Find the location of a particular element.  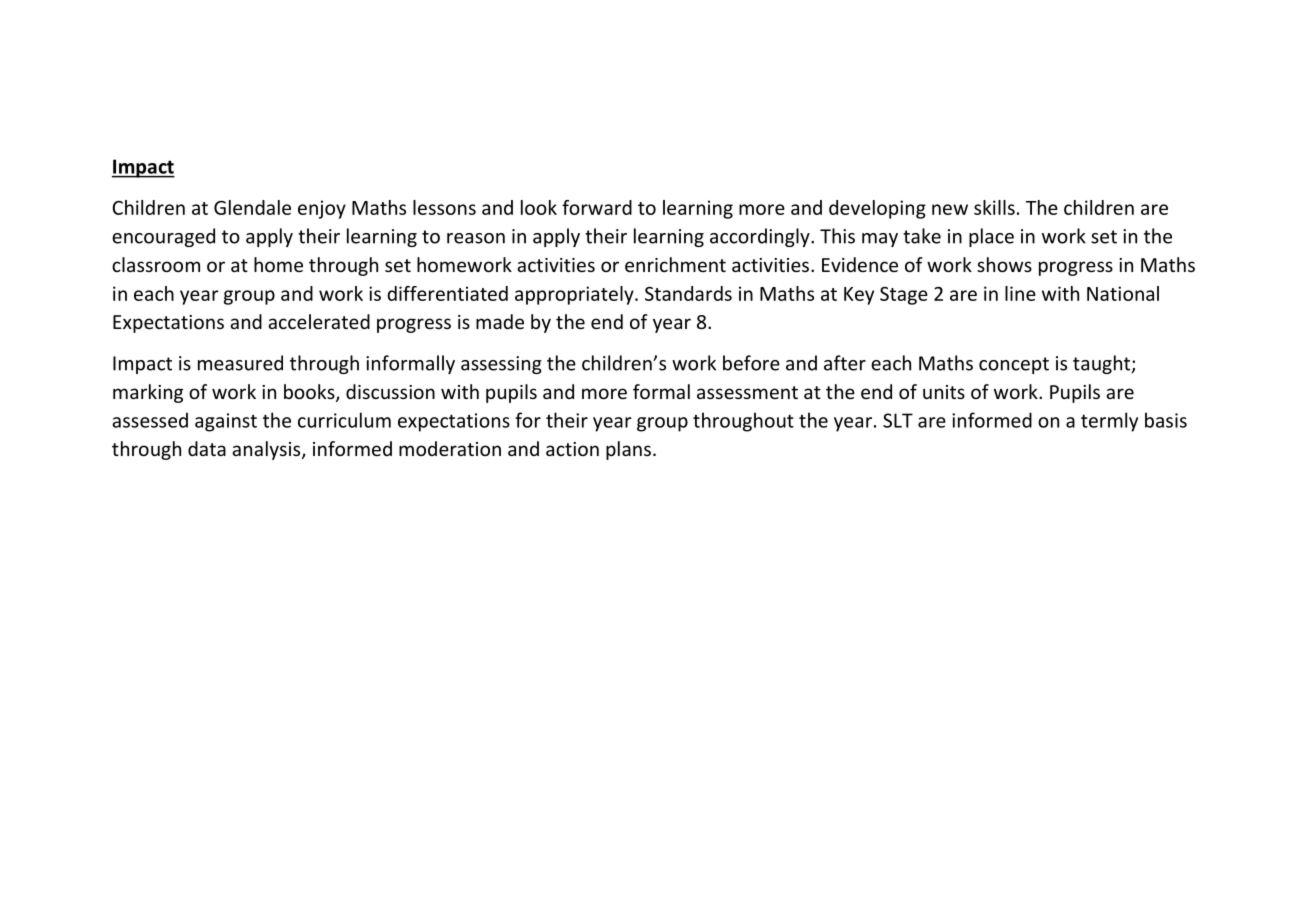

assessment is located at coordinates (747, 392).
